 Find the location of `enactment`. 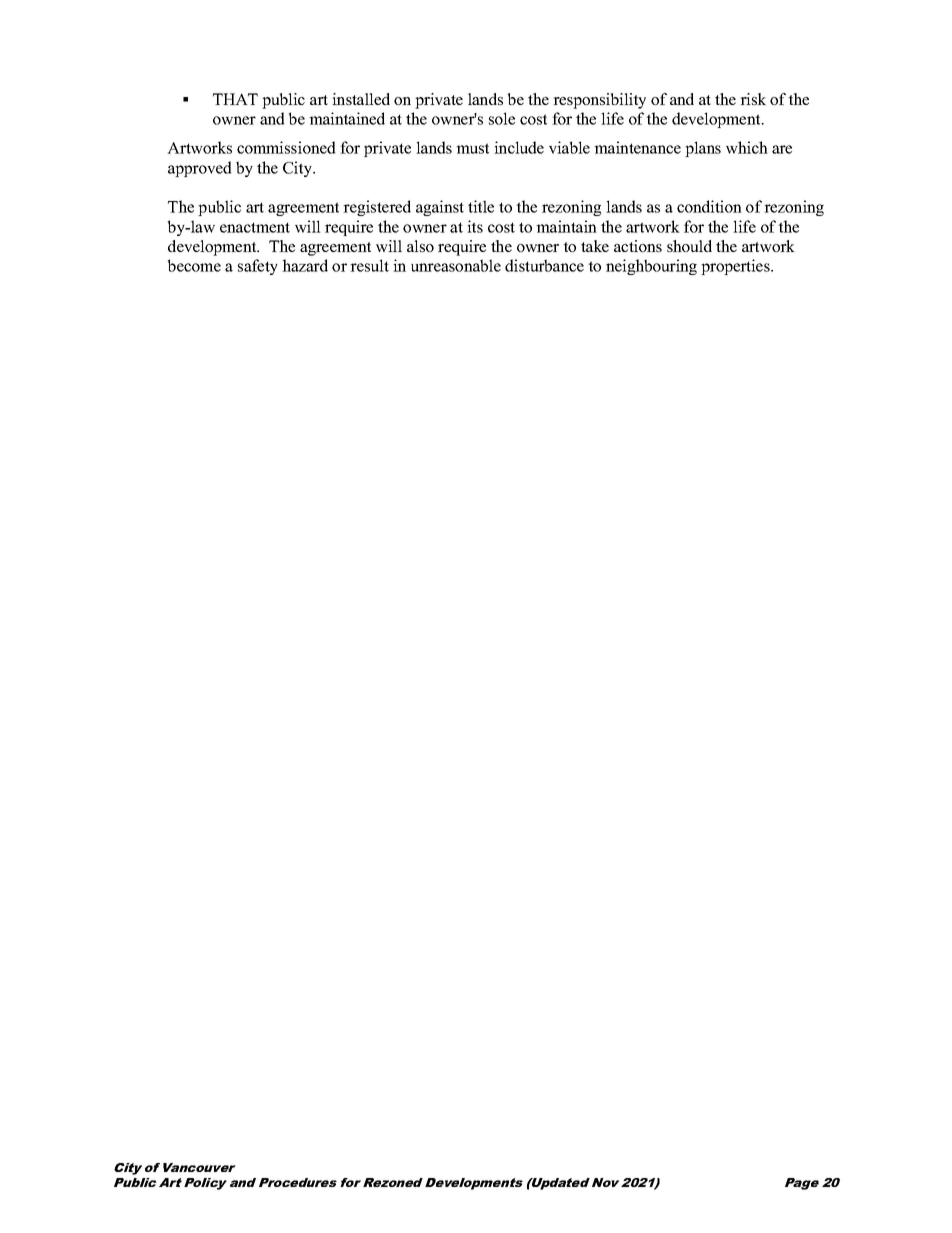

enactment is located at coordinates (255, 227).
